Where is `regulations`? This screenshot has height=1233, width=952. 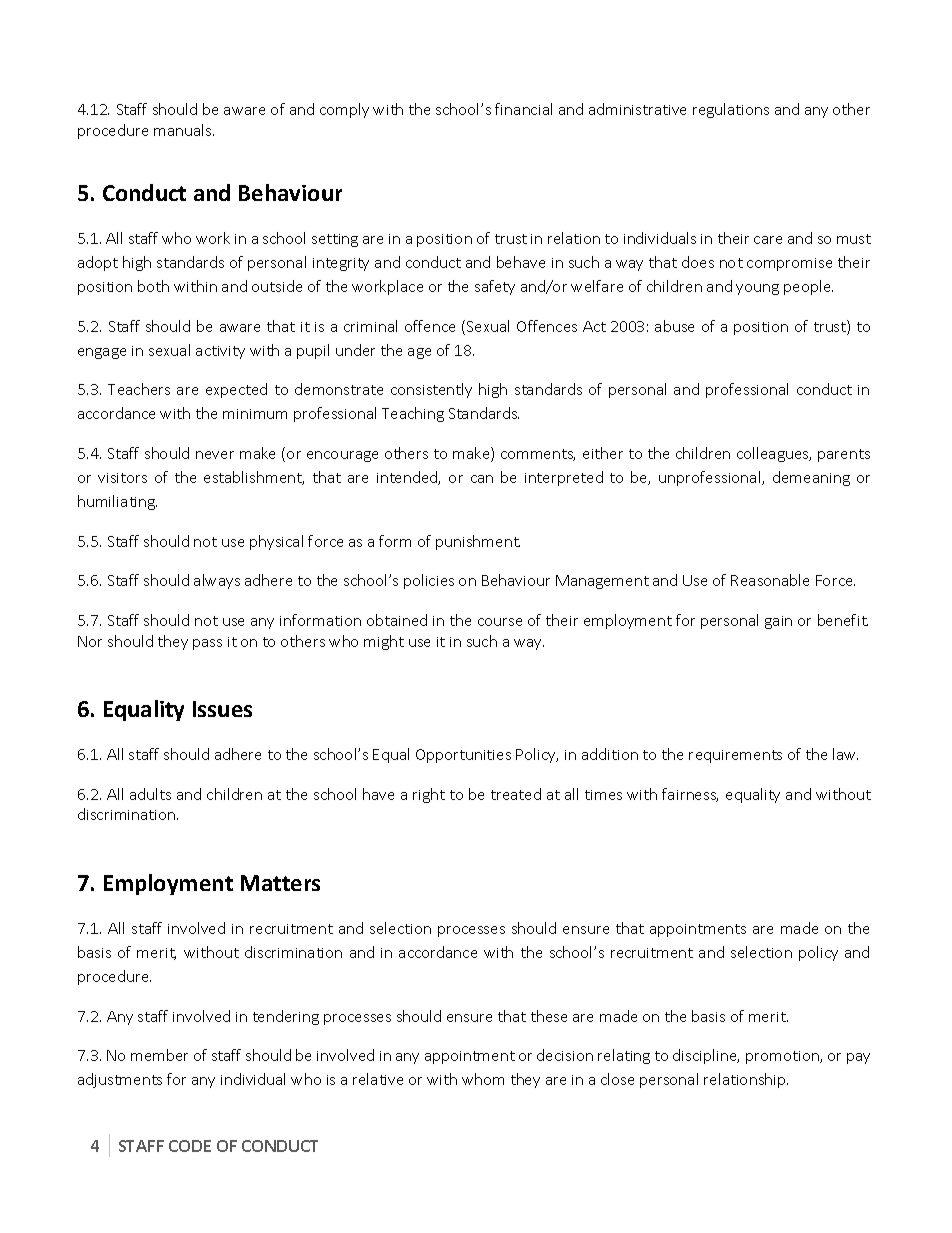 regulations is located at coordinates (731, 110).
